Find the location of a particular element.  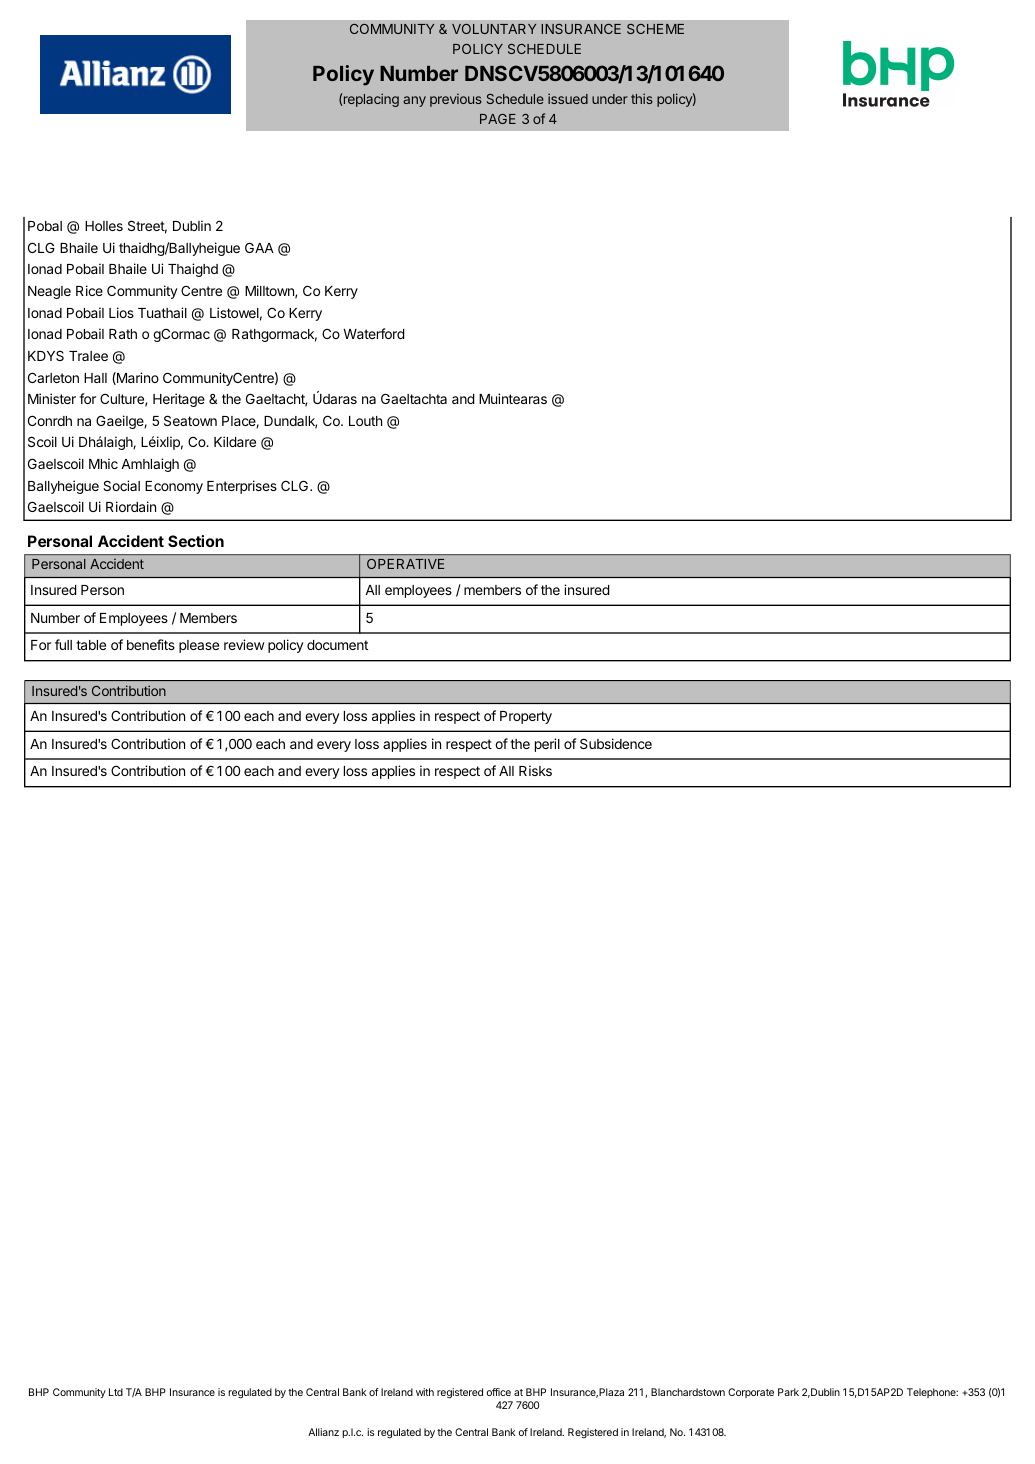

Subsidence is located at coordinates (616, 743).
